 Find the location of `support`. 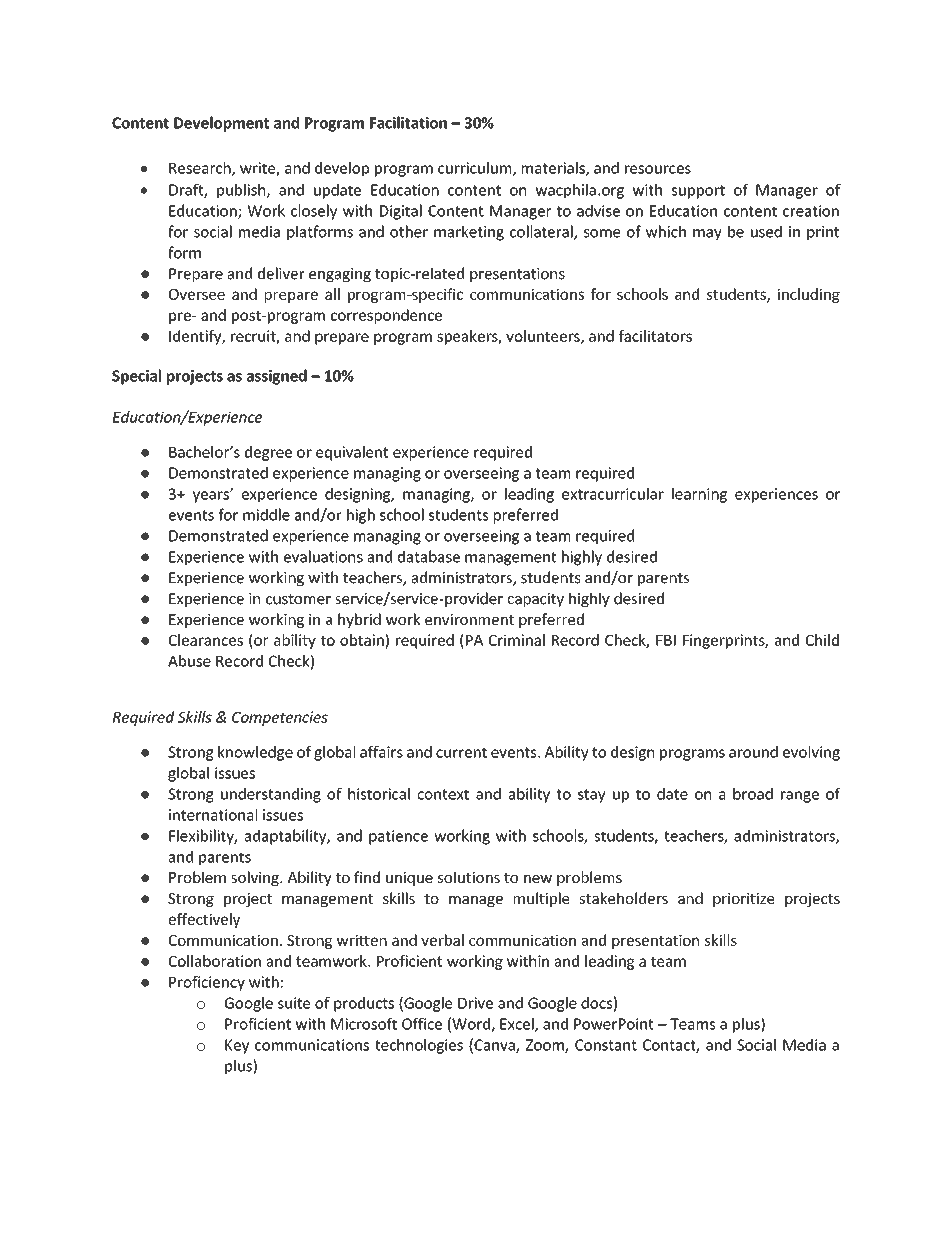

support is located at coordinates (698, 192).
